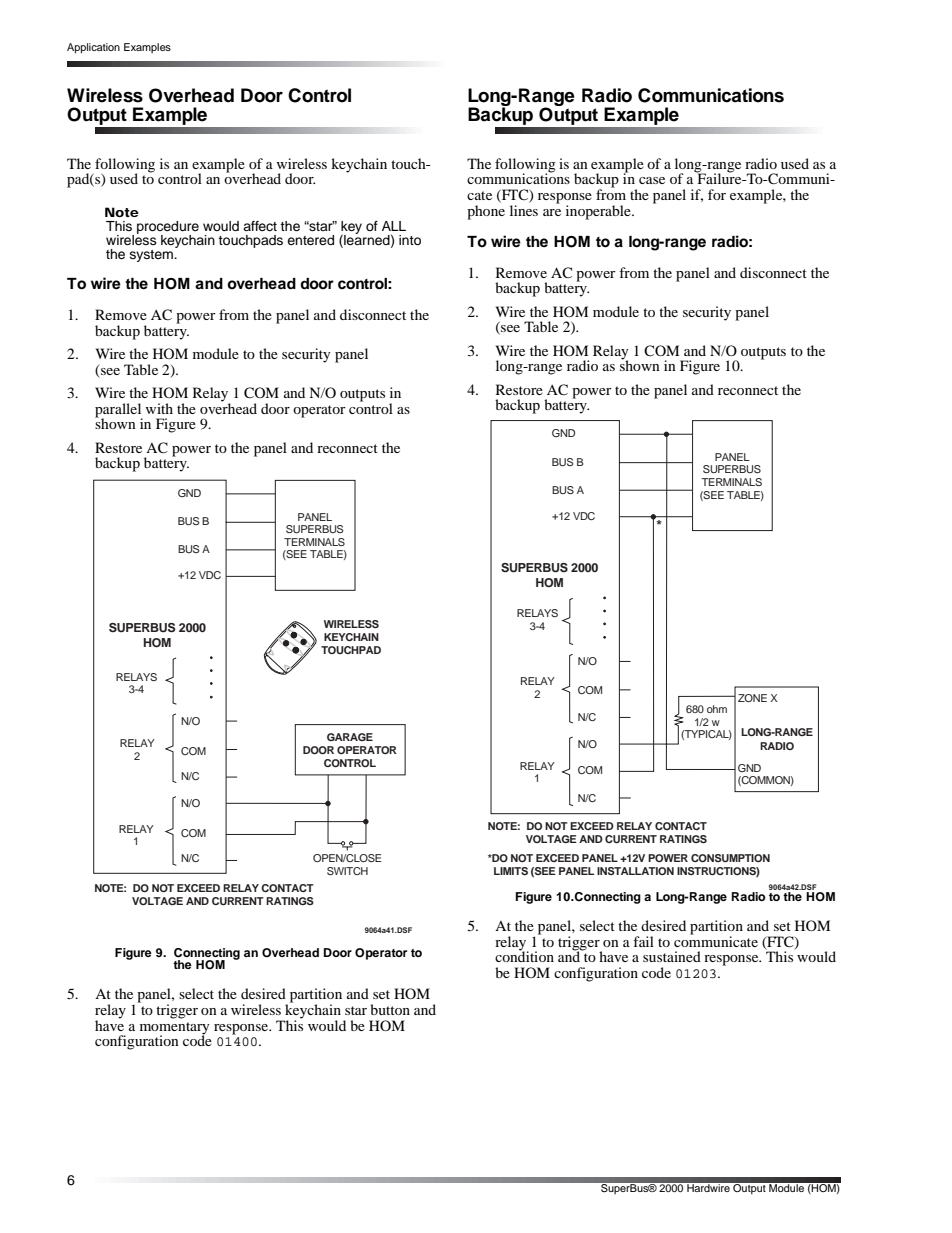 The image size is (952, 1233). Describe the element at coordinates (93, 48) in the image. I see `Application` at that location.
